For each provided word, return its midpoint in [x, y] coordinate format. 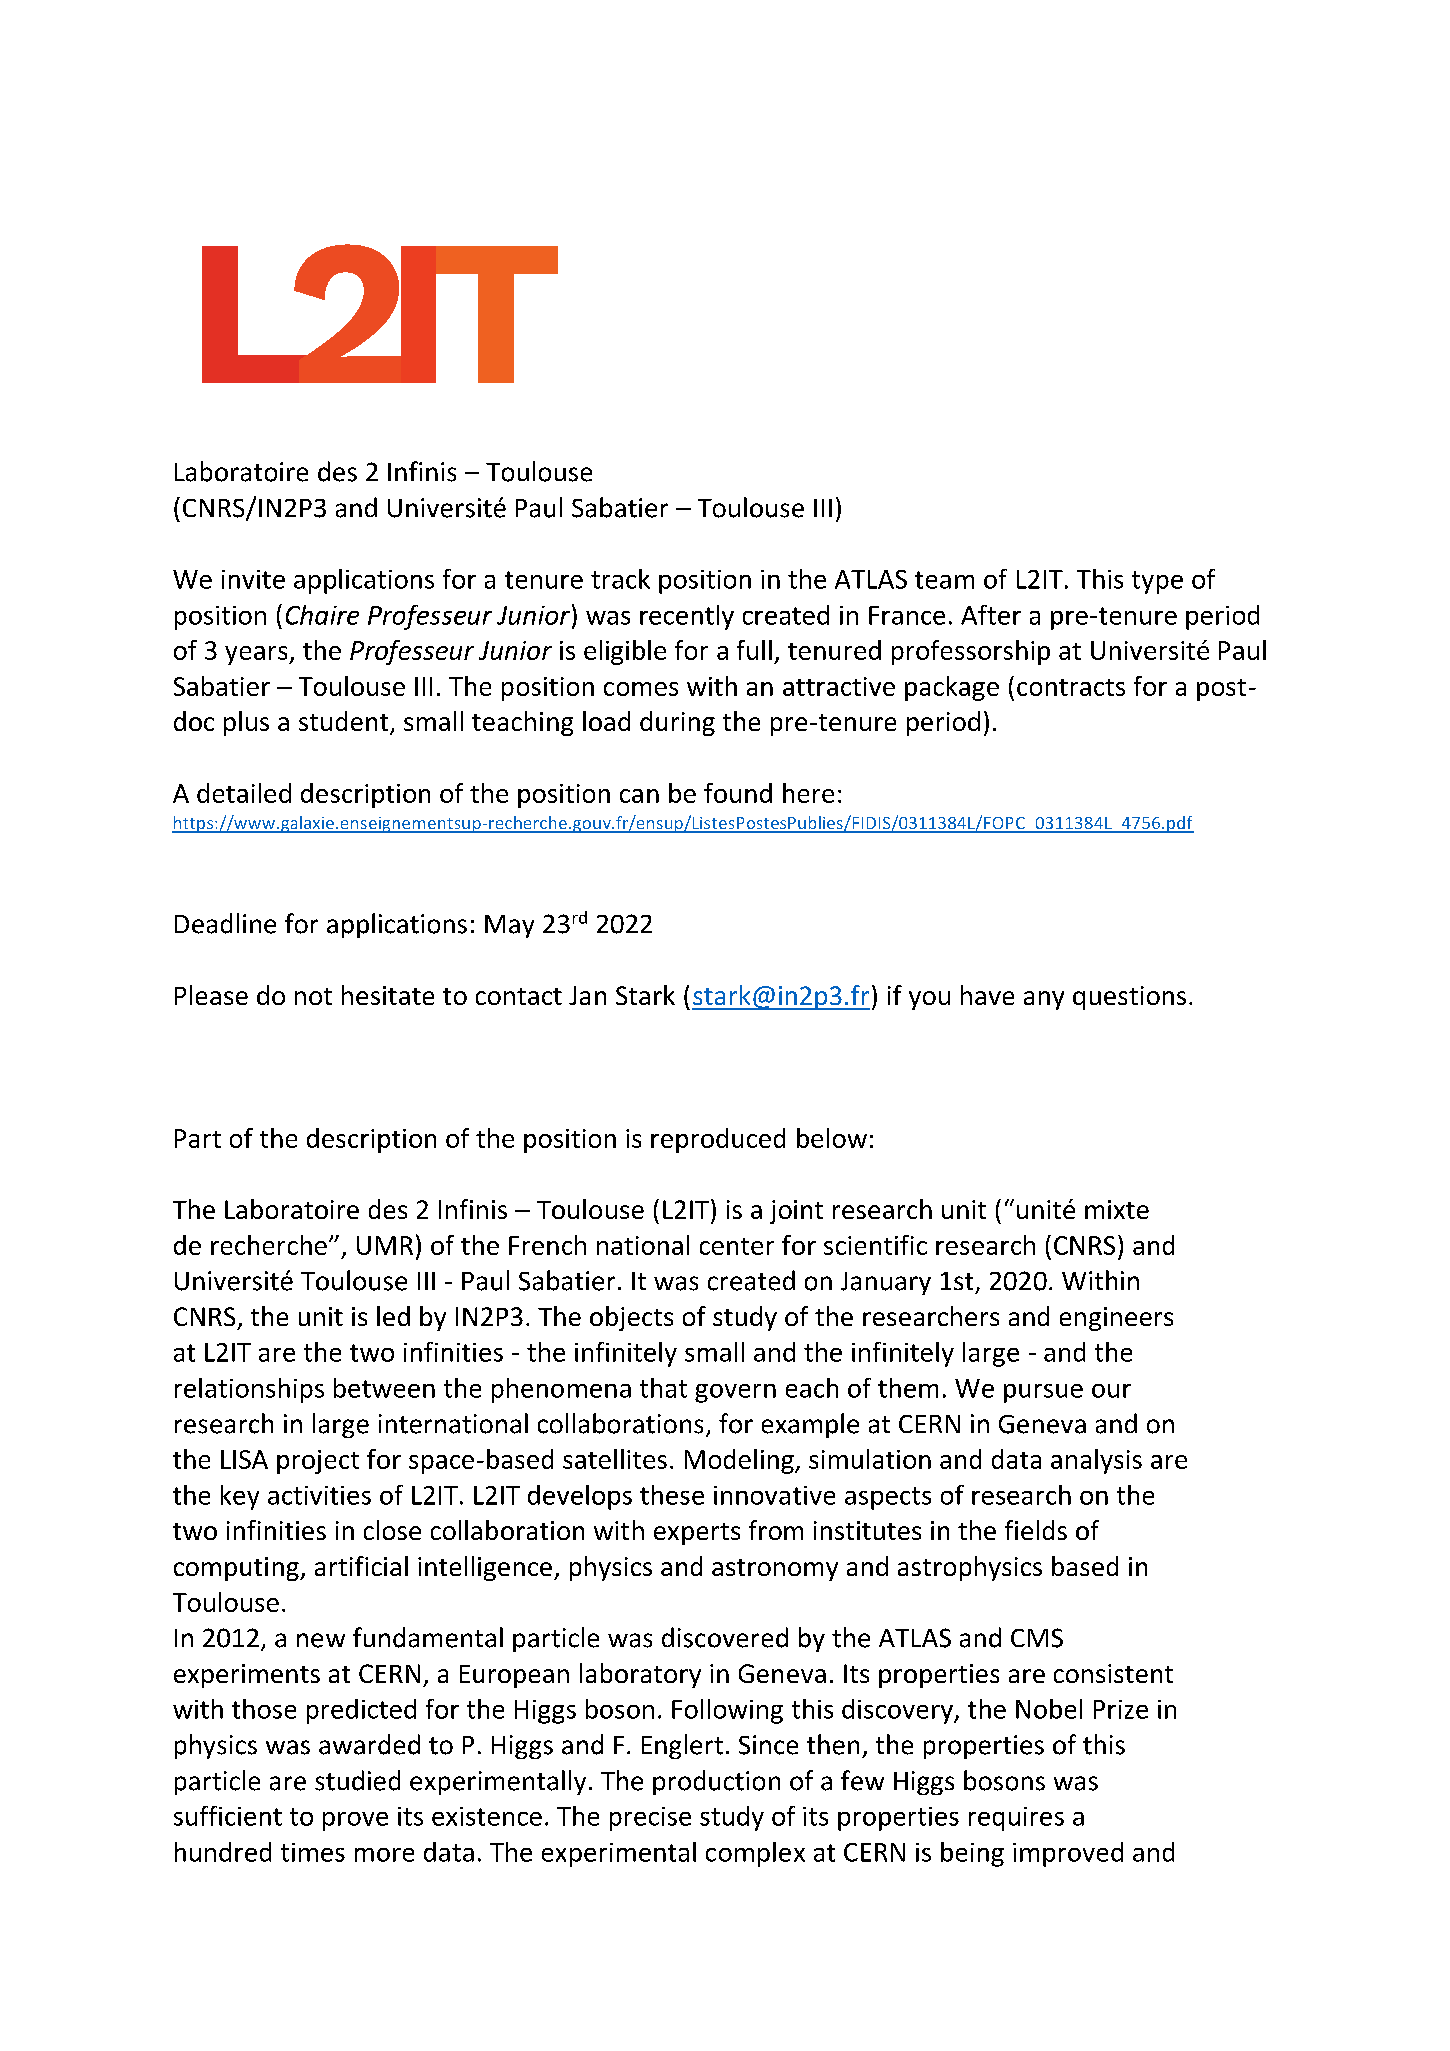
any [1044, 1000]
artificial [361, 1566]
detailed [244, 793]
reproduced [718, 1140]
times [313, 1852]
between [384, 1388]
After [991, 615]
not [313, 996]
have [987, 995]
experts [697, 1534]
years [257, 655]
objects [631, 1318]
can [639, 796]
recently [687, 617]
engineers [1116, 1319]
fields [1036, 1530]
